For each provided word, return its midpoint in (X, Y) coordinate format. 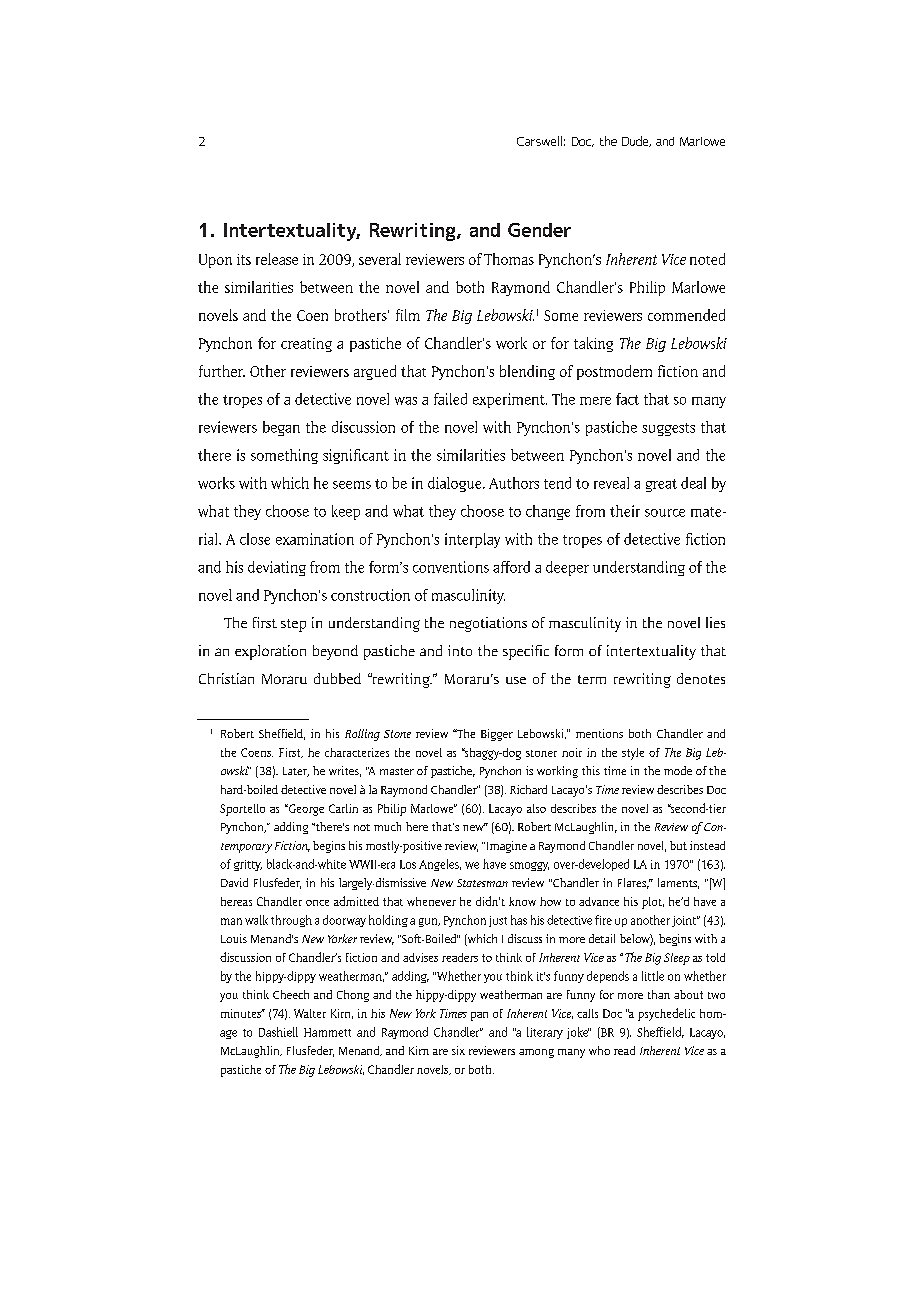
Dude (636, 141)
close (255, 539)
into (460, 650)
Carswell (539, 141)
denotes (701, 678)
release (277, 259)
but (678, 845)
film (408, 315)
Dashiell (278, 1032)
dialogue (456, 484)
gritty (248, 865)
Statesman (482, 883)
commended (686, 315)
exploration (270, 652)
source (665, 513)
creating (306, 345)
